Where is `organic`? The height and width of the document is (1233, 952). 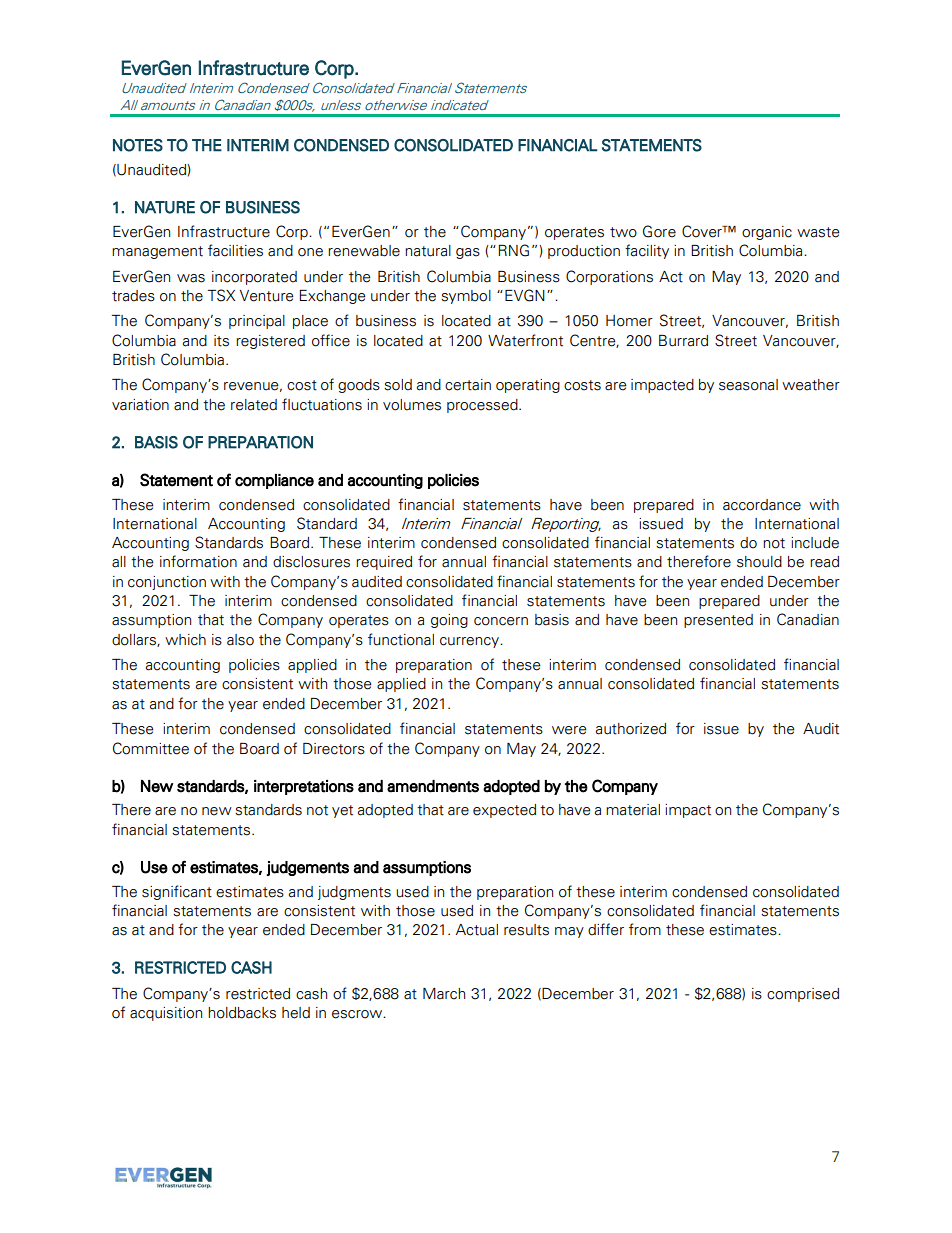
organic is located at coordinates (767, 233).
